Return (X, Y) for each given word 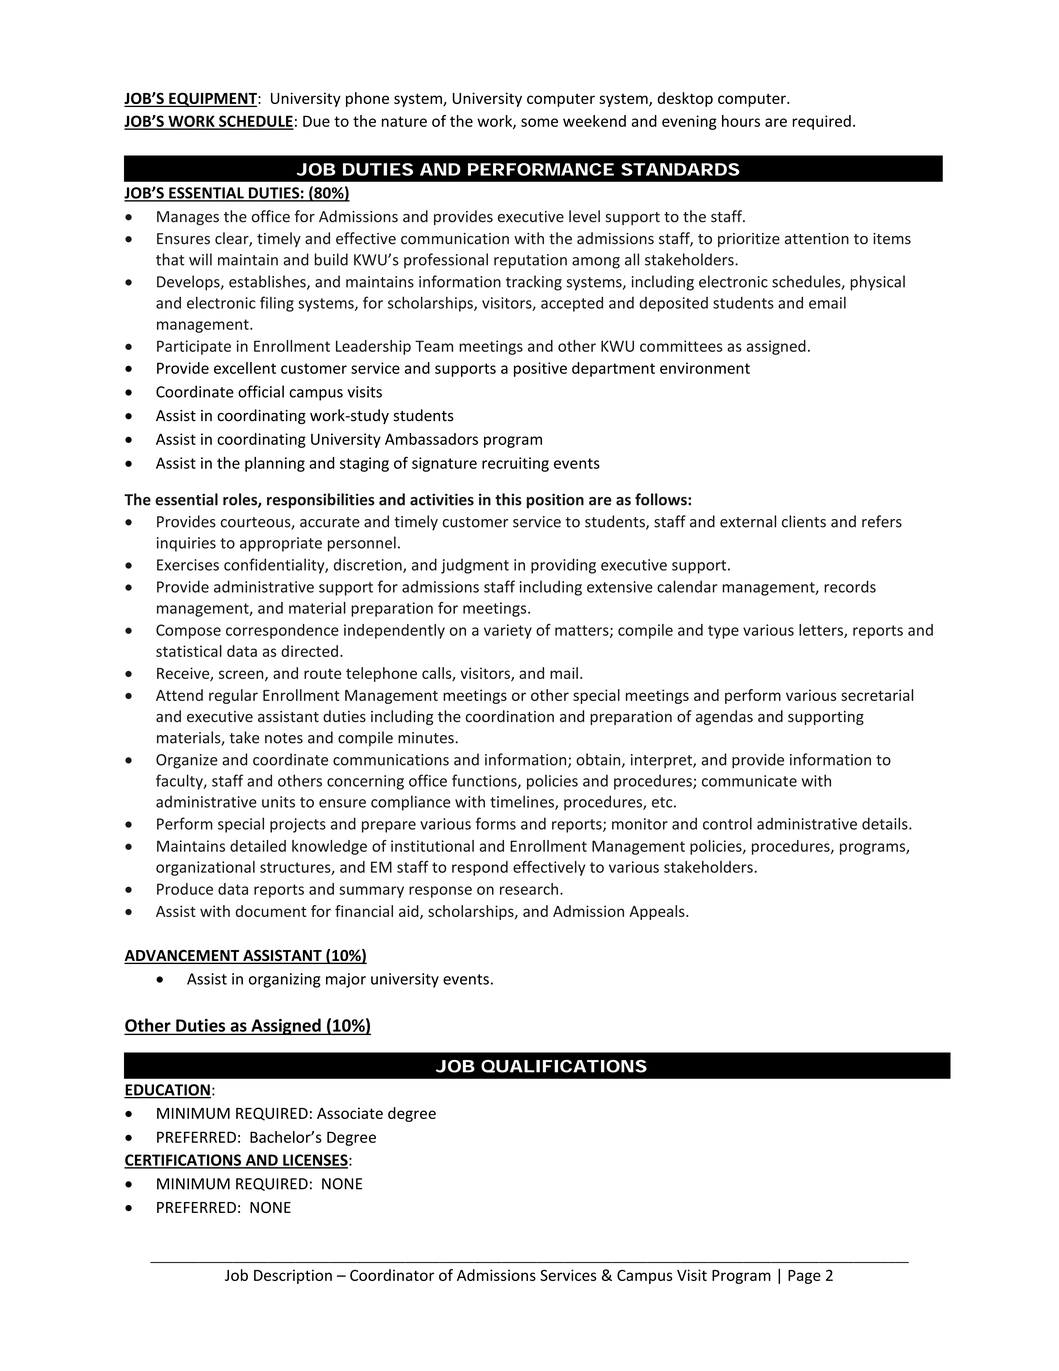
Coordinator (392, 1275)
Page (804, 1277)
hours (741, 121)
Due (316, 121)
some (539, 122)
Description (293, 1276)
